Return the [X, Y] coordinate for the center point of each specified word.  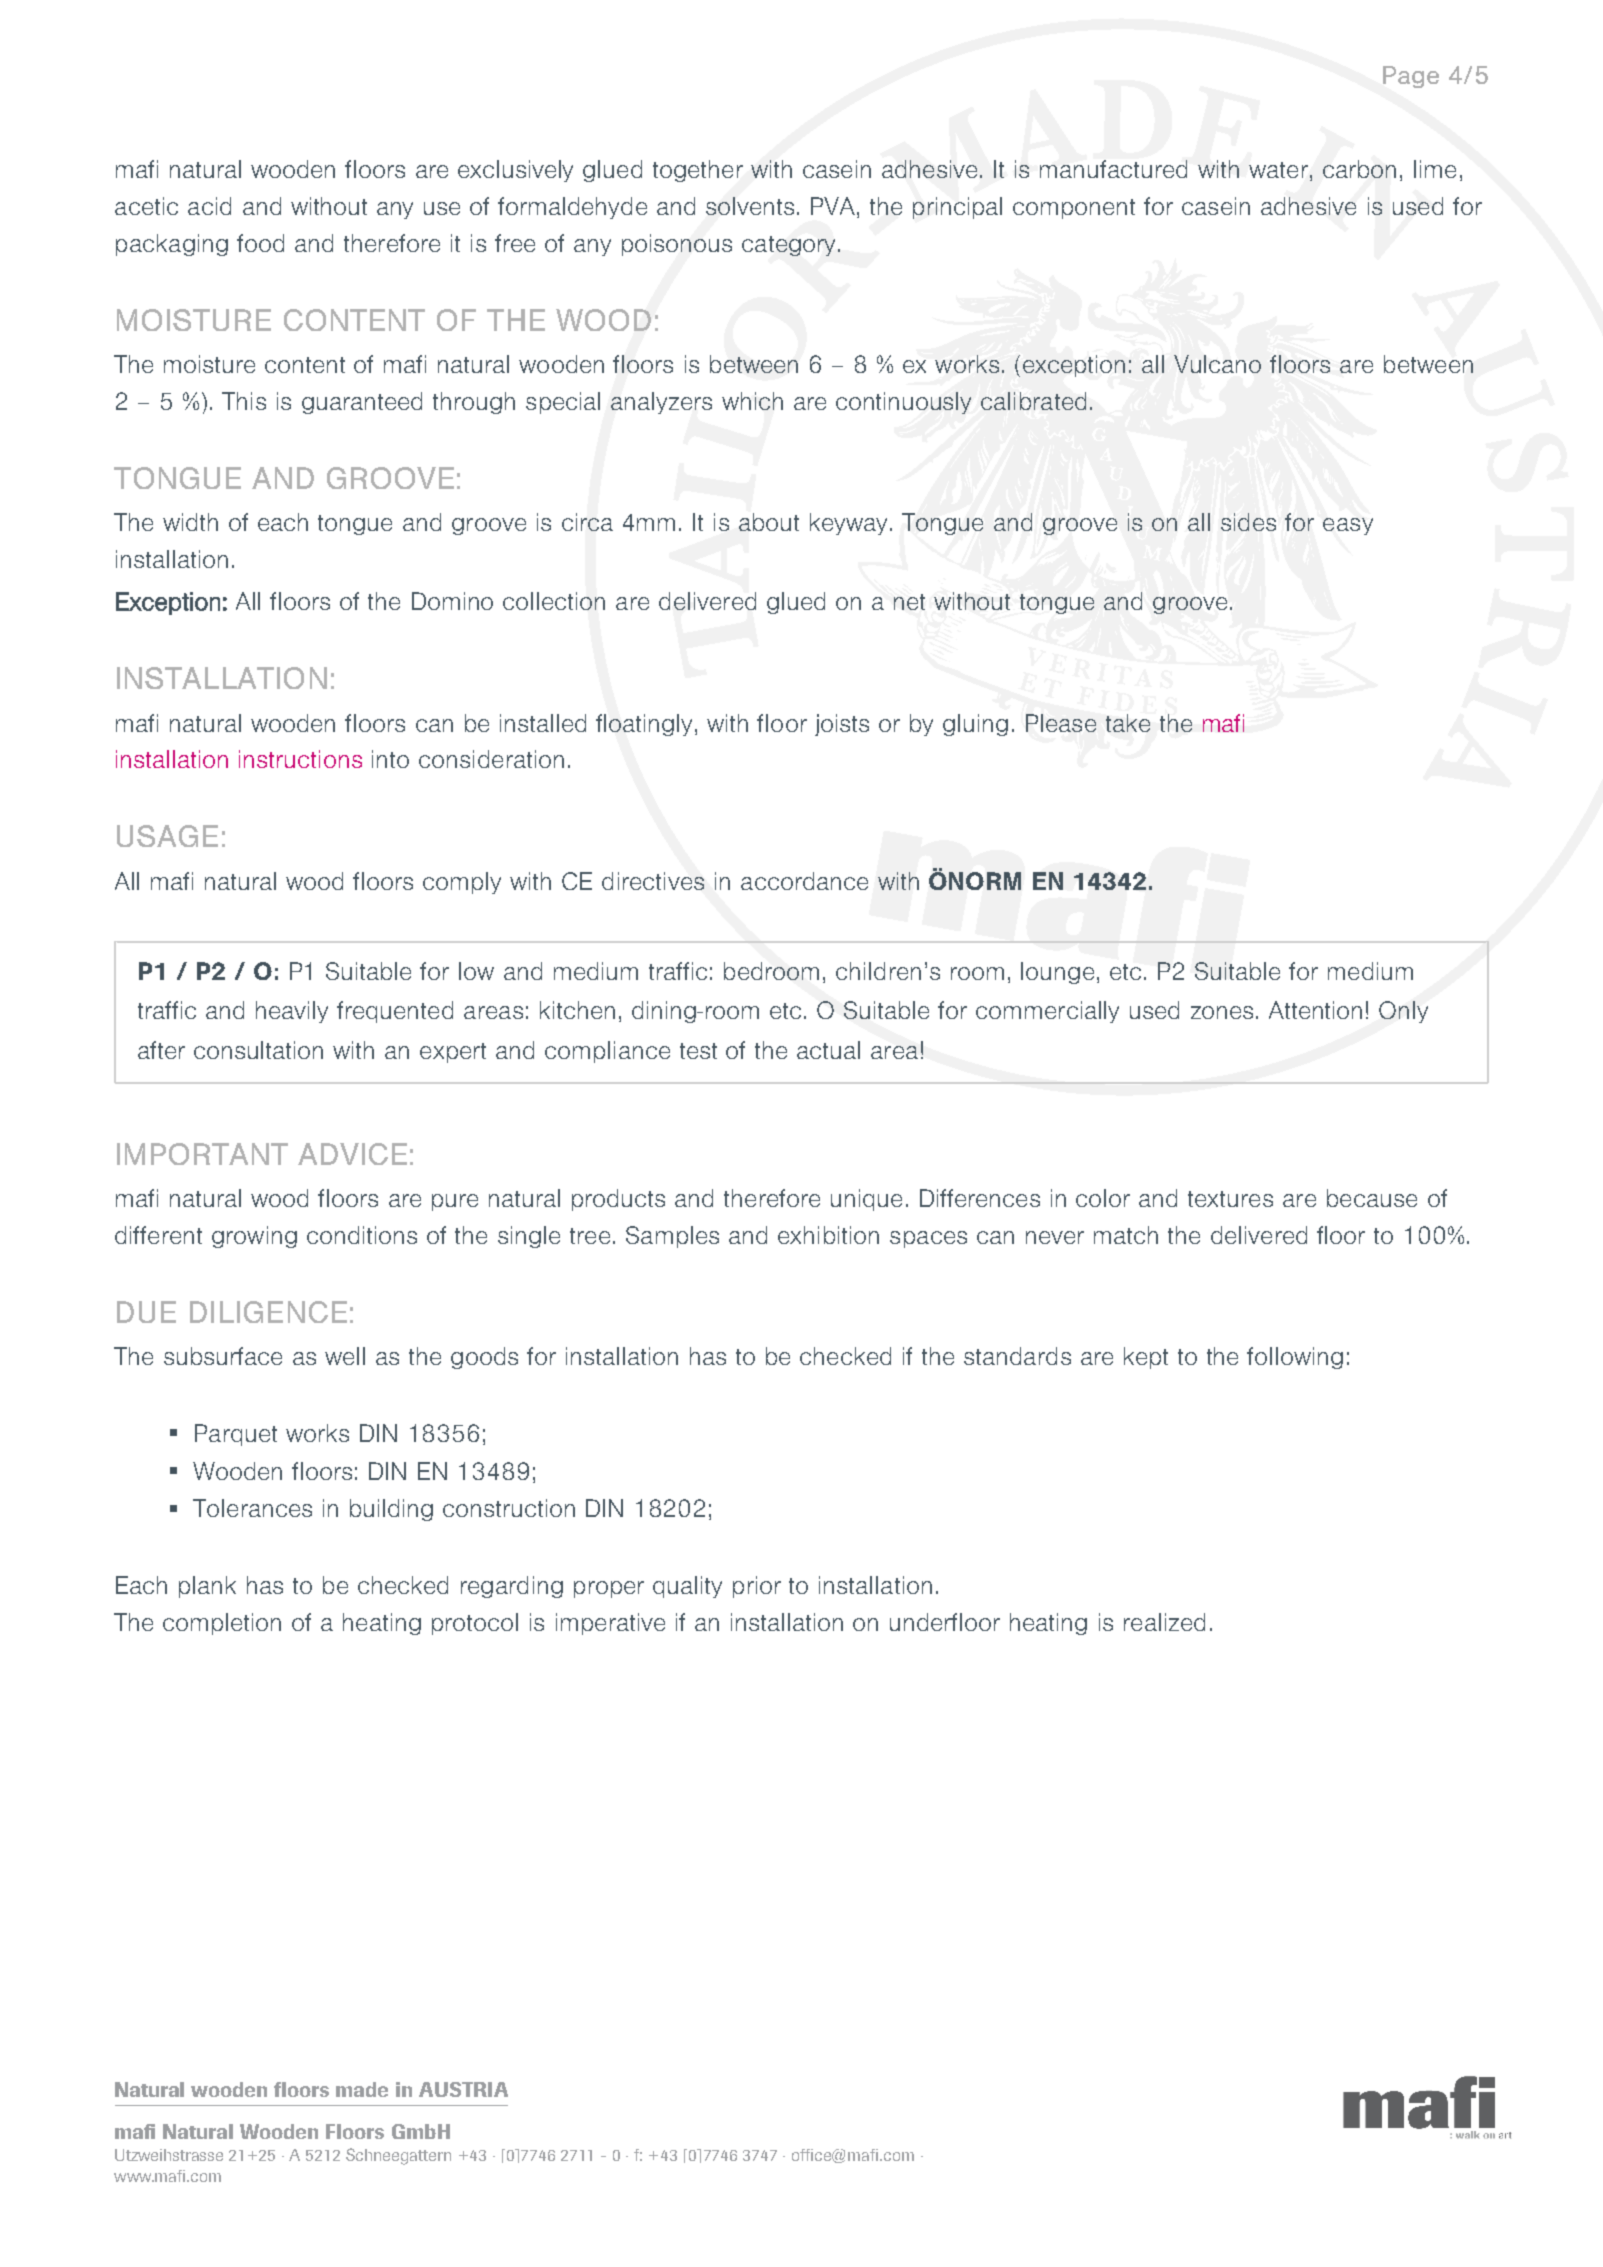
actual [828, 1050]
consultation [258, 1050]
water [1278, 170]
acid [209, 206]
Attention [1315, 1010]
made [362, 2089]
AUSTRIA [463, 2089]
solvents [750, 206]
